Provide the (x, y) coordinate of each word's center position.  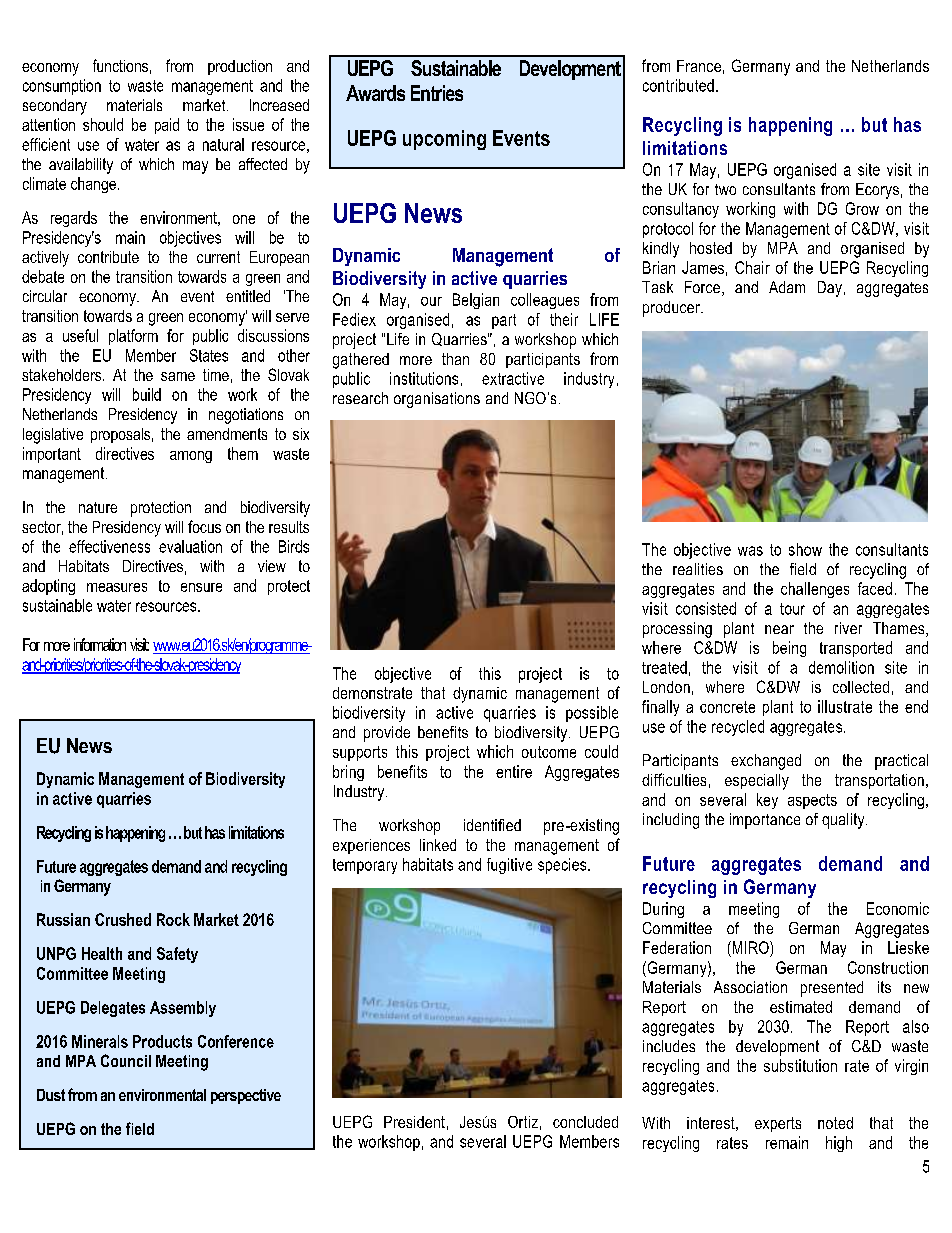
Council (126, 1060)
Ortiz (523, 1122)
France (699, 66)
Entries (437, 93)
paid (167, 126)
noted (835, 1123)
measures (117, 587)
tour (792, 609)
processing (677, 630)
